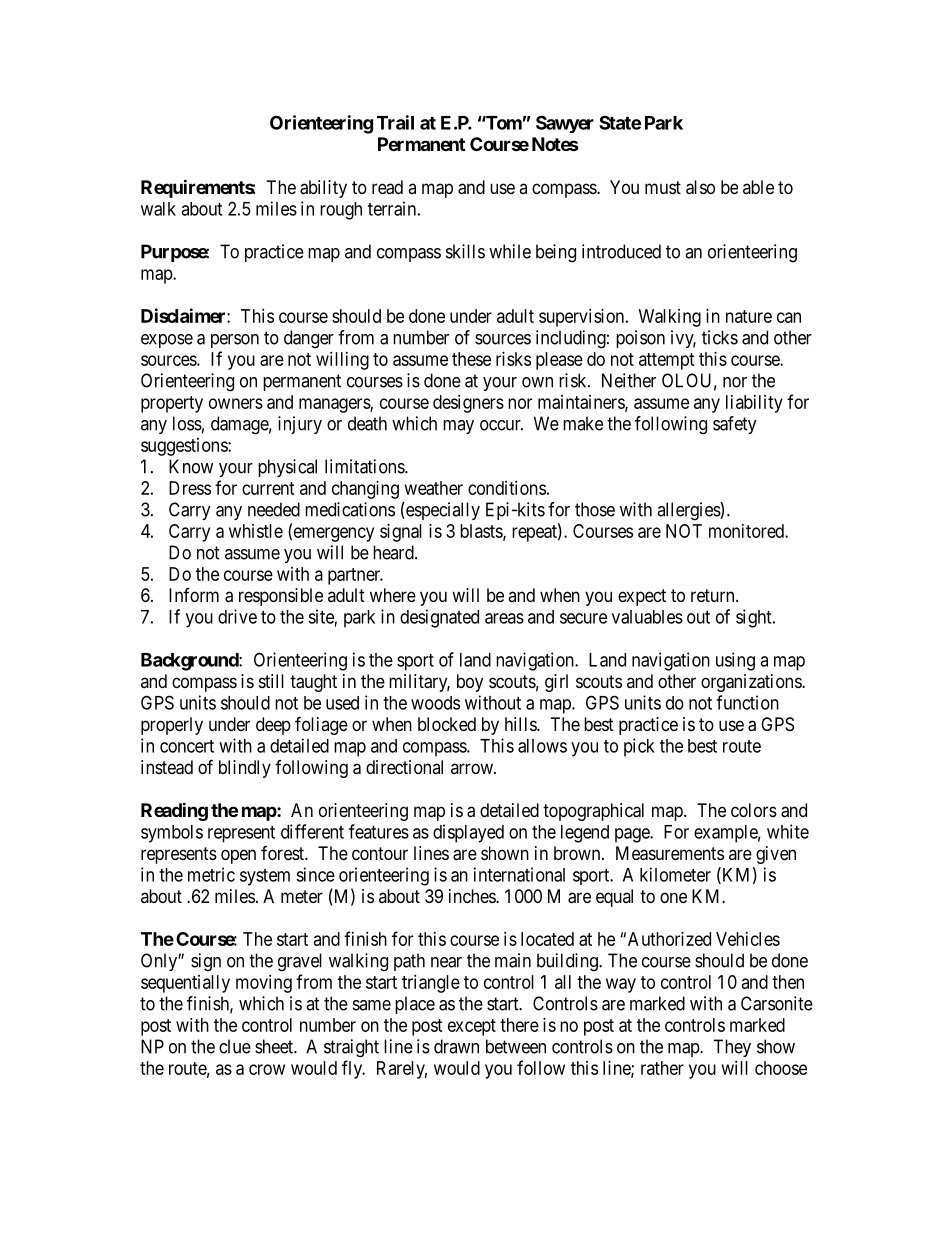  Describe the element at coordinates (237, 616) in the document. I see `drive` at that location.
